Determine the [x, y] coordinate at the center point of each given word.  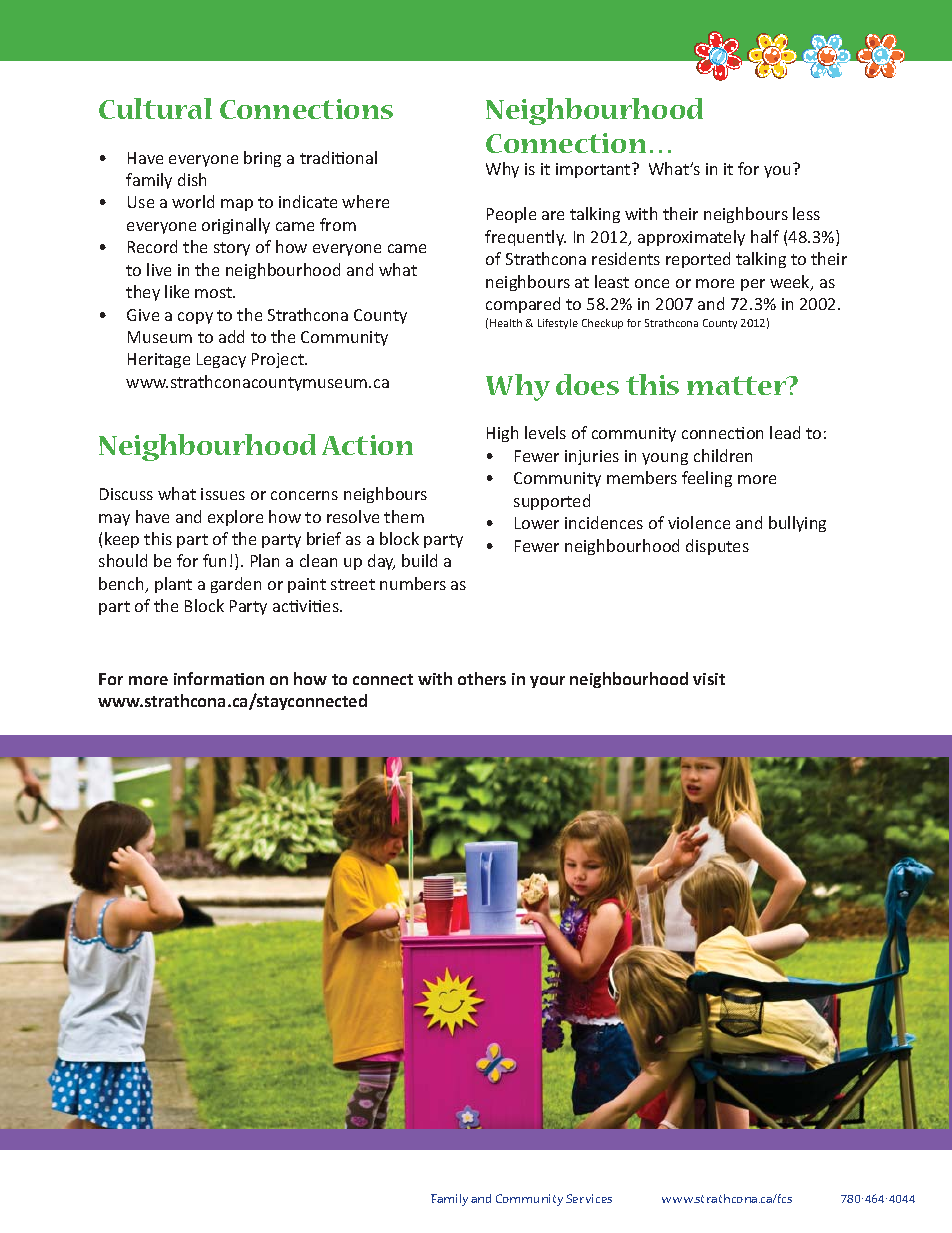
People [511, 215]
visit [709, 679]
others [482, 678]
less [806, 213]
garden [236, 585]
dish [192, 179]
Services [589, 1198]
